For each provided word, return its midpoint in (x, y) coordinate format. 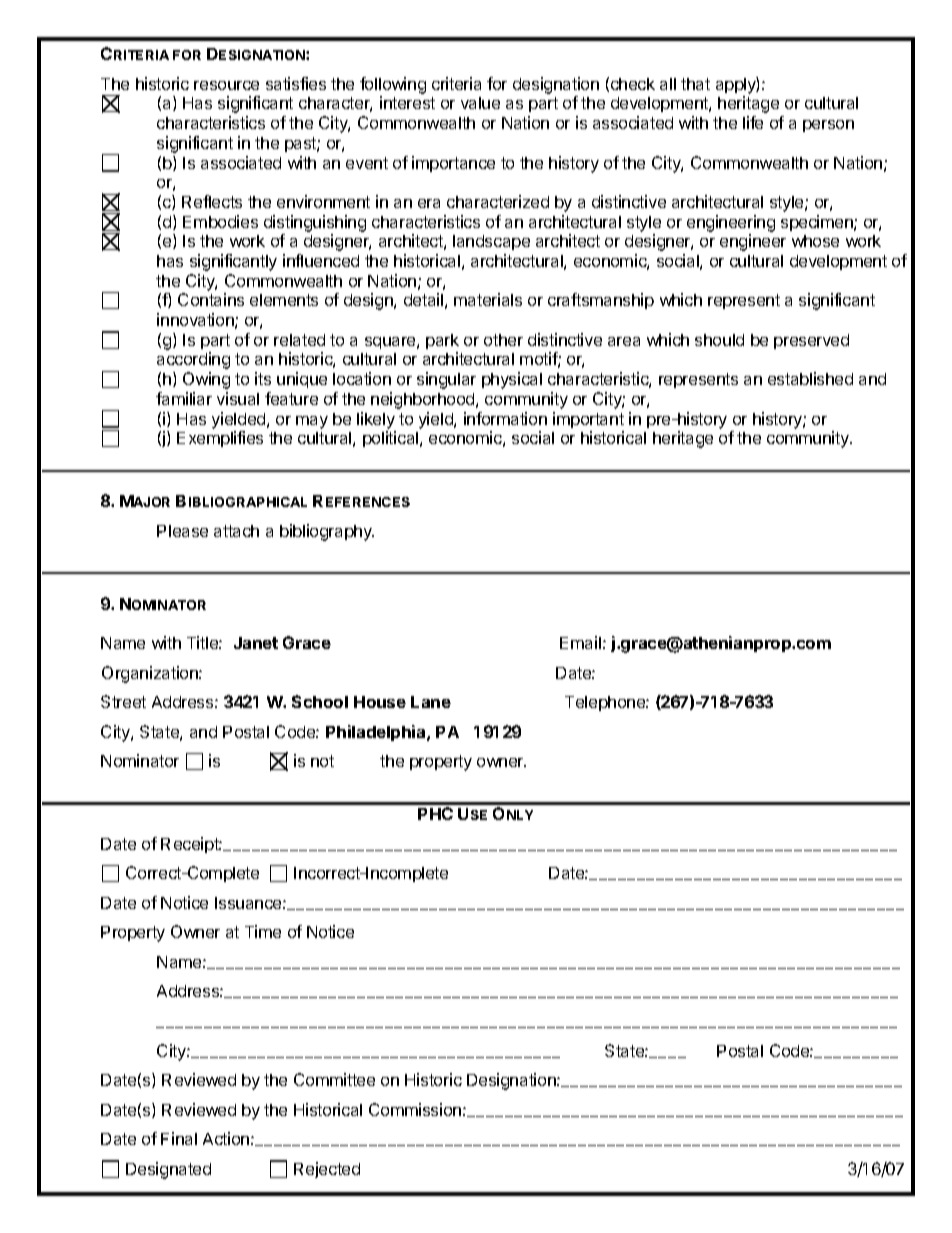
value (480, 103)
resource (226, 85)
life (753, 122)
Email (580, 642)
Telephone (606, 703)
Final (179, 1138)
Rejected (327, 1170)
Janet (256, 643)
